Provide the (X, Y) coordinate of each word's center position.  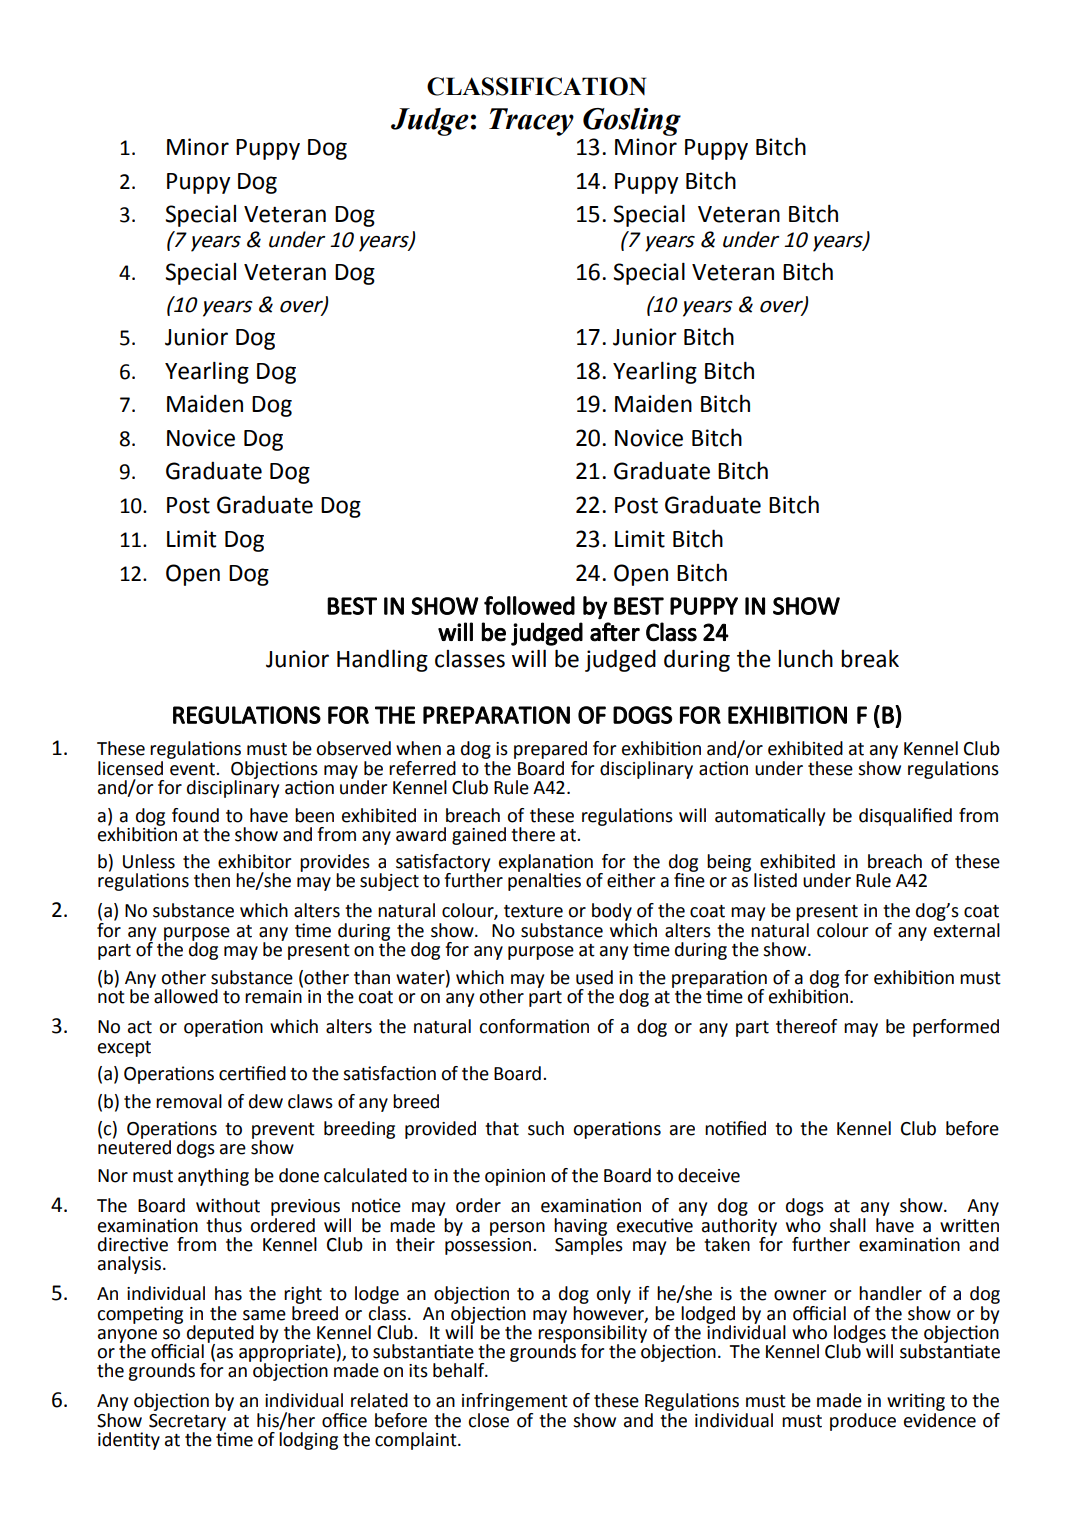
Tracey (531, 122)
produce (863, 1422)
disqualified (905, 817)
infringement (515, 1402)
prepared (550, 750)
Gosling (632, 122)
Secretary (187, 1423)
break (870, 658)
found (195, 815)
